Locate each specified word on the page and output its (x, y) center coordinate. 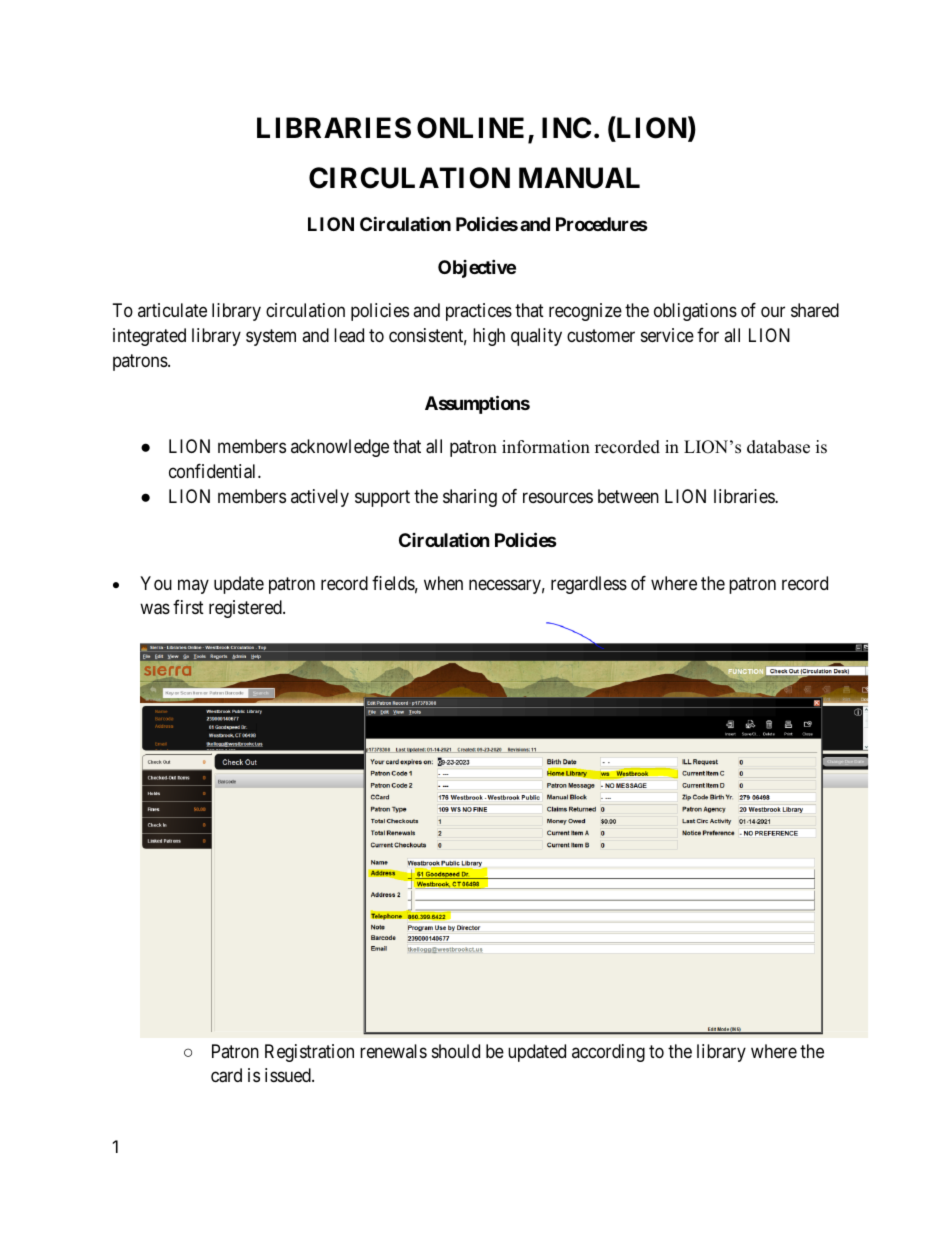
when (443, 583)
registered (246, 609)
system (271, 337)
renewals (393, 1051)
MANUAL (579, 178)
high (489, 337)
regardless (589, 585)
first (188, 607)
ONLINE (473, 129)
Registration (309, 1053)
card (226, 1075)
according (608, 1053)
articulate (172, 310)
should (456, 1051)
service (667, 335)
